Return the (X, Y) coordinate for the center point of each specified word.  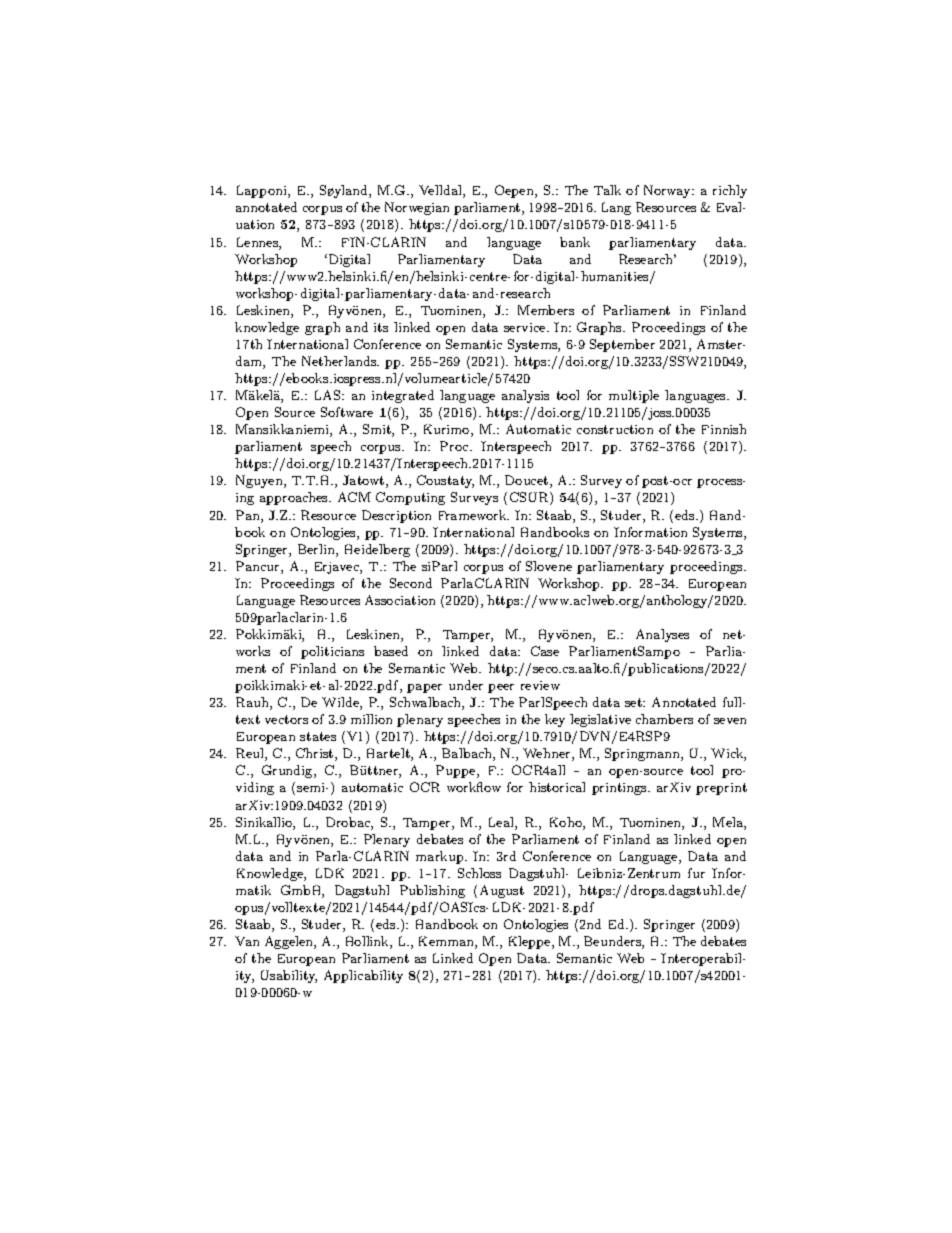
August (502, 891)
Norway (668, 191)
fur (696, 873)
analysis (525, 396)
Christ (316, 754)
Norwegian (417, 208)
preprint (721, 789)
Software (347, 412)
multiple (634, 396)
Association (400, 600)
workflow (474, 787)
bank (575, 242)
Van (247, 941)
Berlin (317, 550)
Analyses (662, 635)
